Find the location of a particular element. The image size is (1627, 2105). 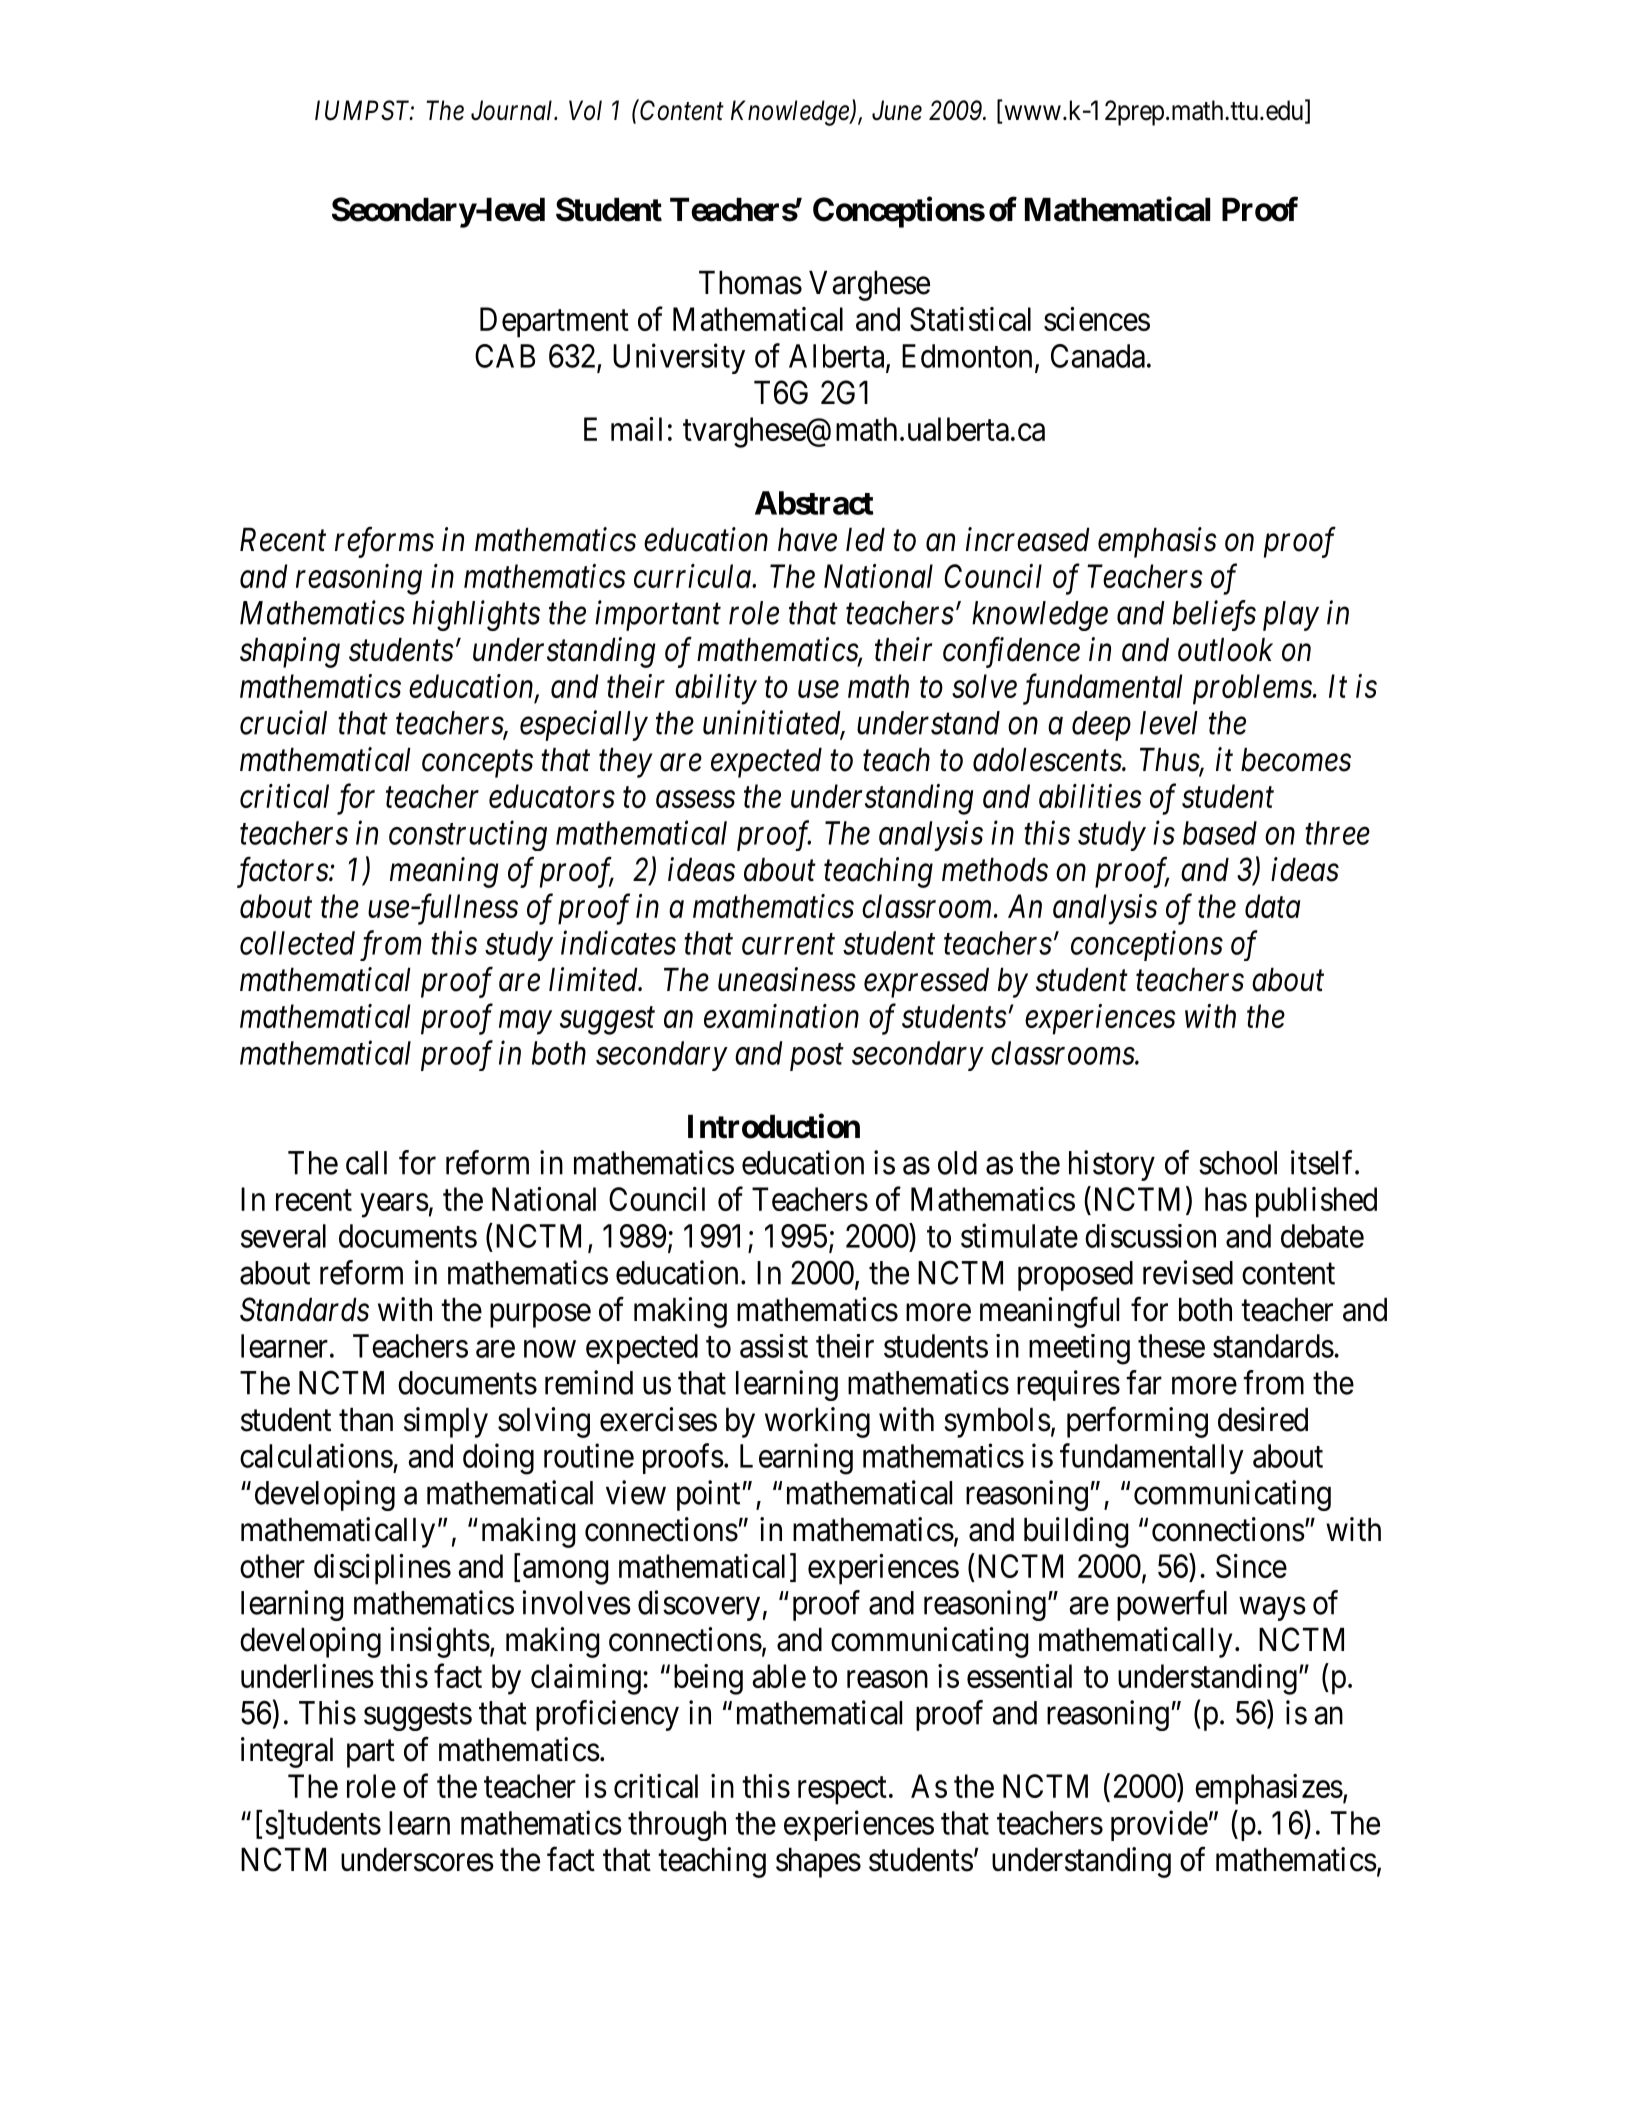

uneasiness is located at coordinates (787, 980).
